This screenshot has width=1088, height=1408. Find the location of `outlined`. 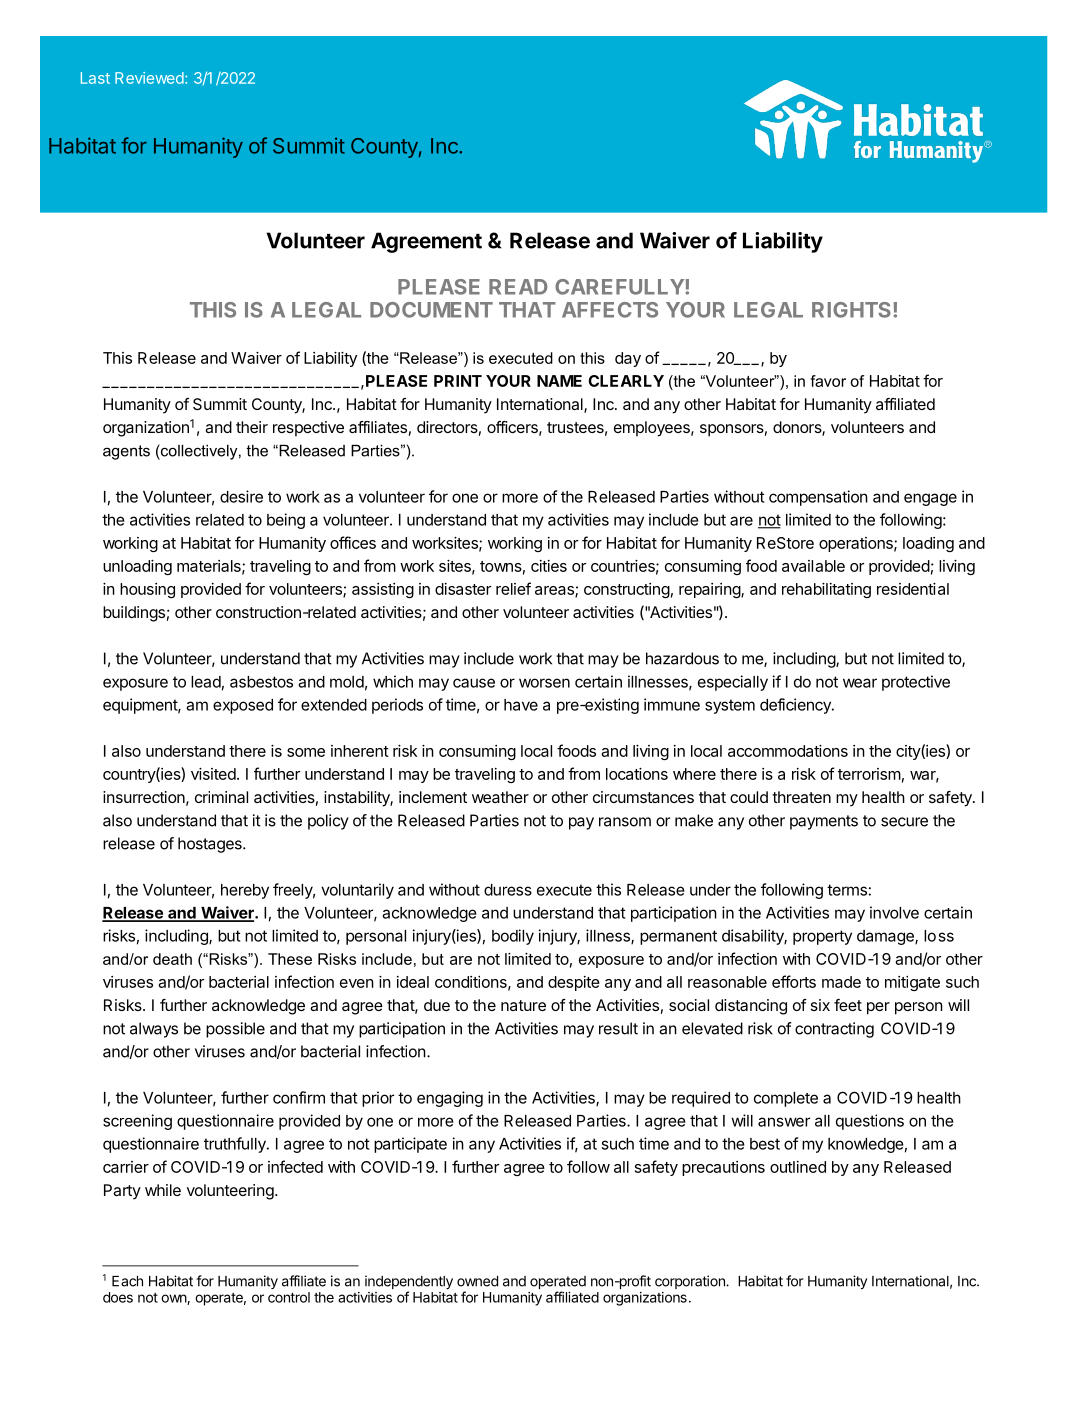

outlined is located at coordinates (798, 1167).
